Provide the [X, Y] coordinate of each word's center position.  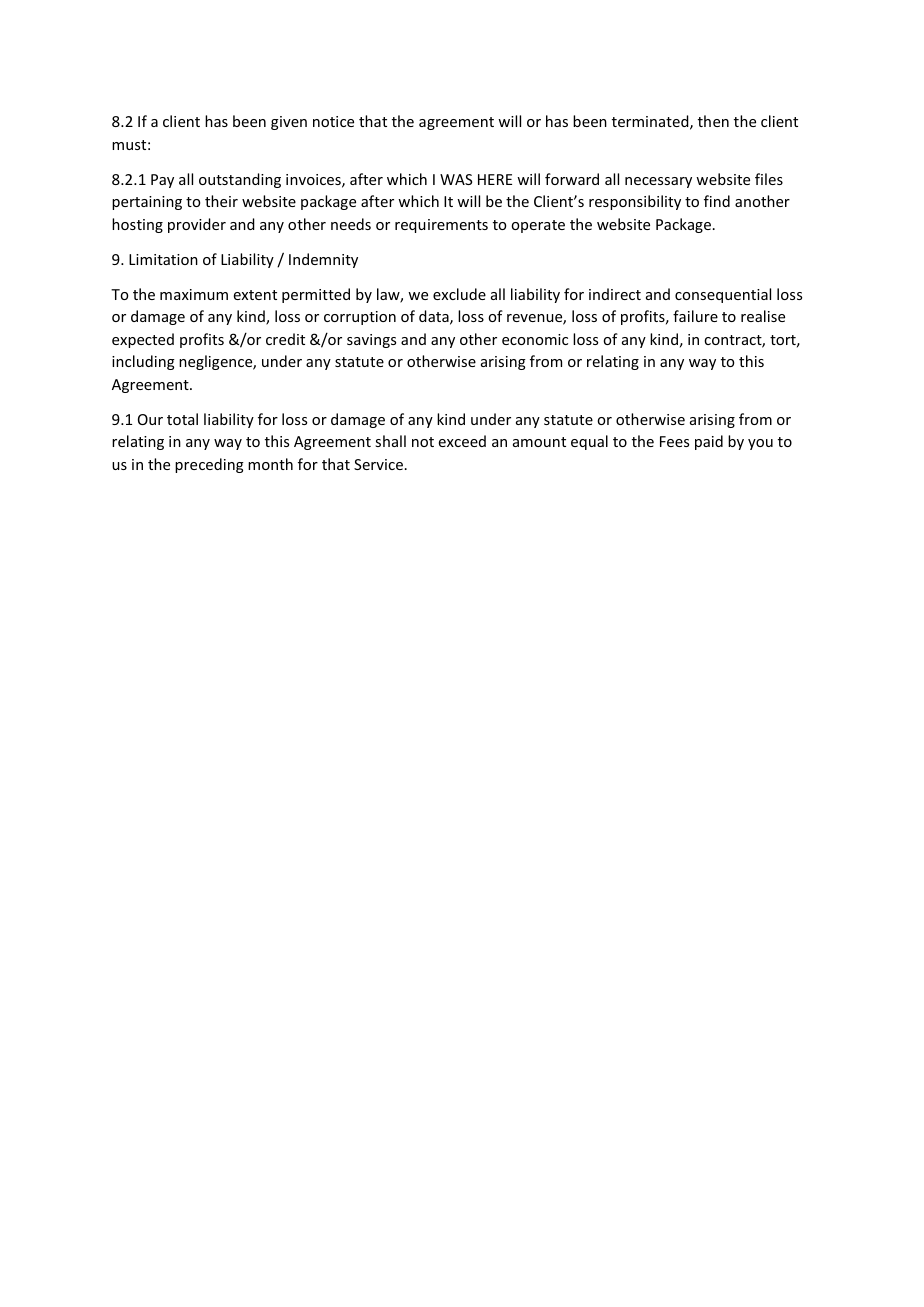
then [713, 121]
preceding [209, 465]
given [289, 123]
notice [333, 121]
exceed [462, 441]
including [143, 362]
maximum [194, 294]
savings [371, 341]
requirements [441, 226]
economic [535, 339]
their [221, 201]
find [717, 201]
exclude [459, 294]
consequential [723, 295]
